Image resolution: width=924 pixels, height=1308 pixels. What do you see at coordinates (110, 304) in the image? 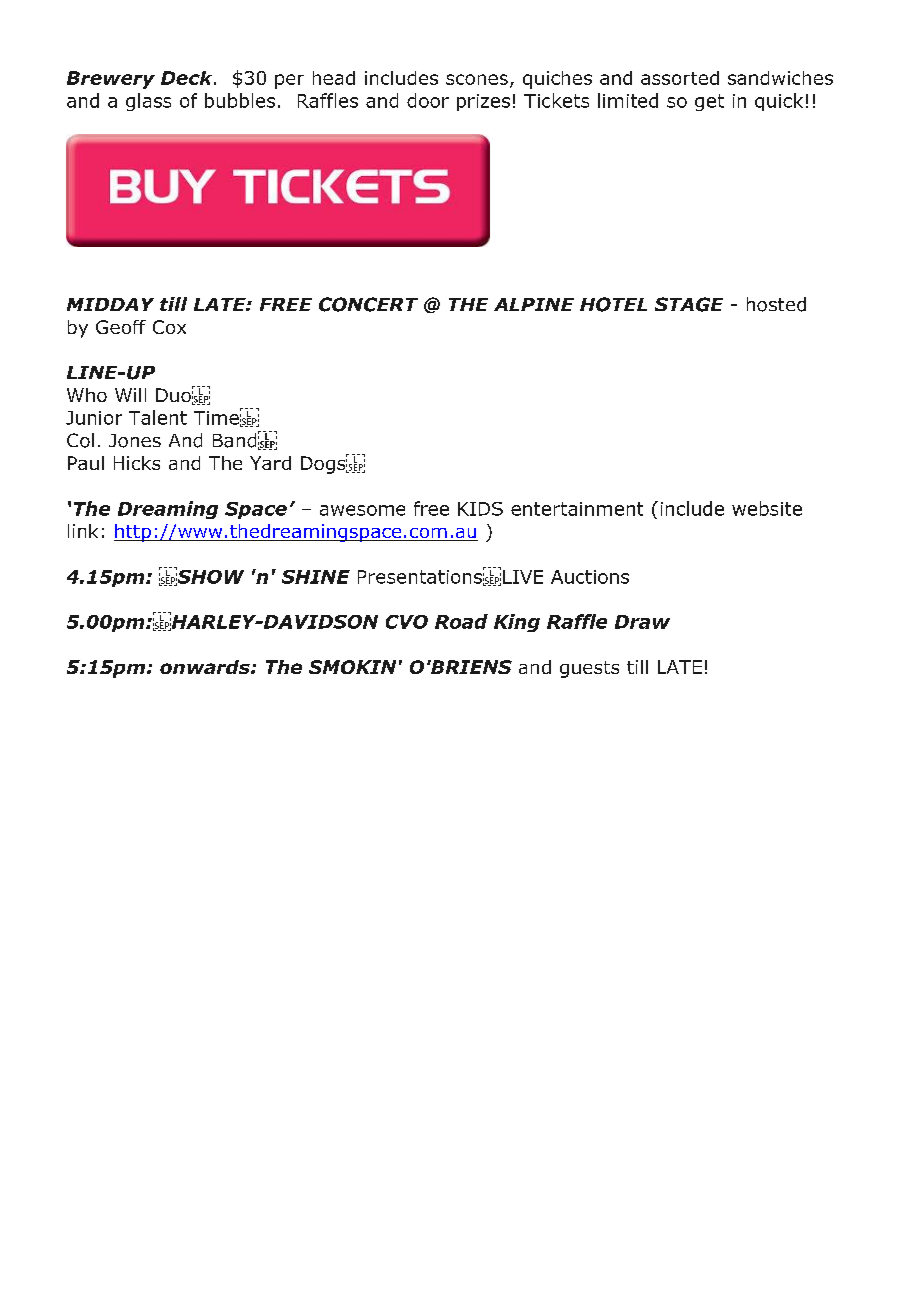
I see `MIDDAY` at bounding box center [110, 304].
